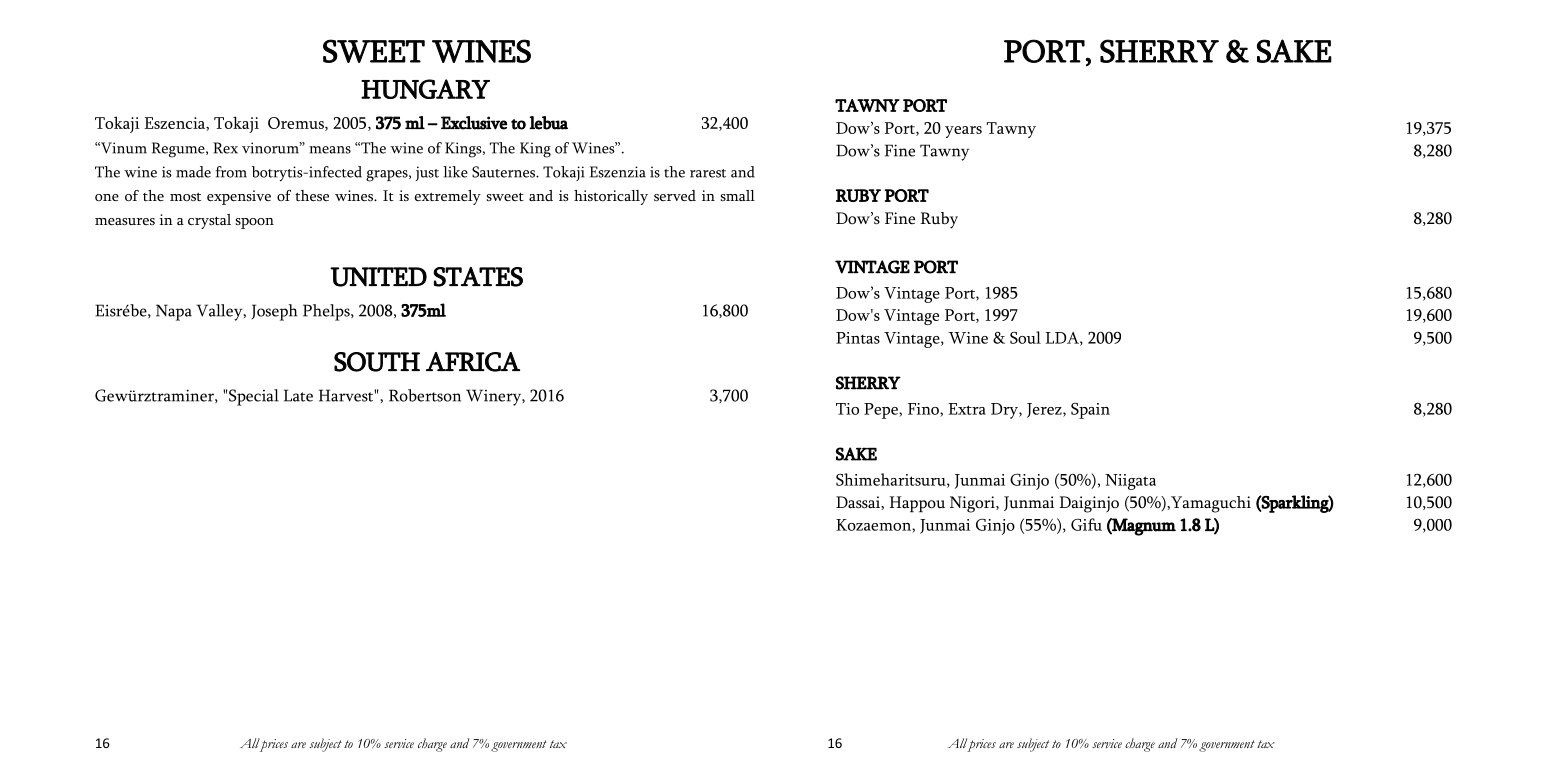 The width and height of the screenshot is (1568, 784). What do you see at coordinates (254, 397) in the screenshot?
I see `Special` at bounding box center [254, 397].
